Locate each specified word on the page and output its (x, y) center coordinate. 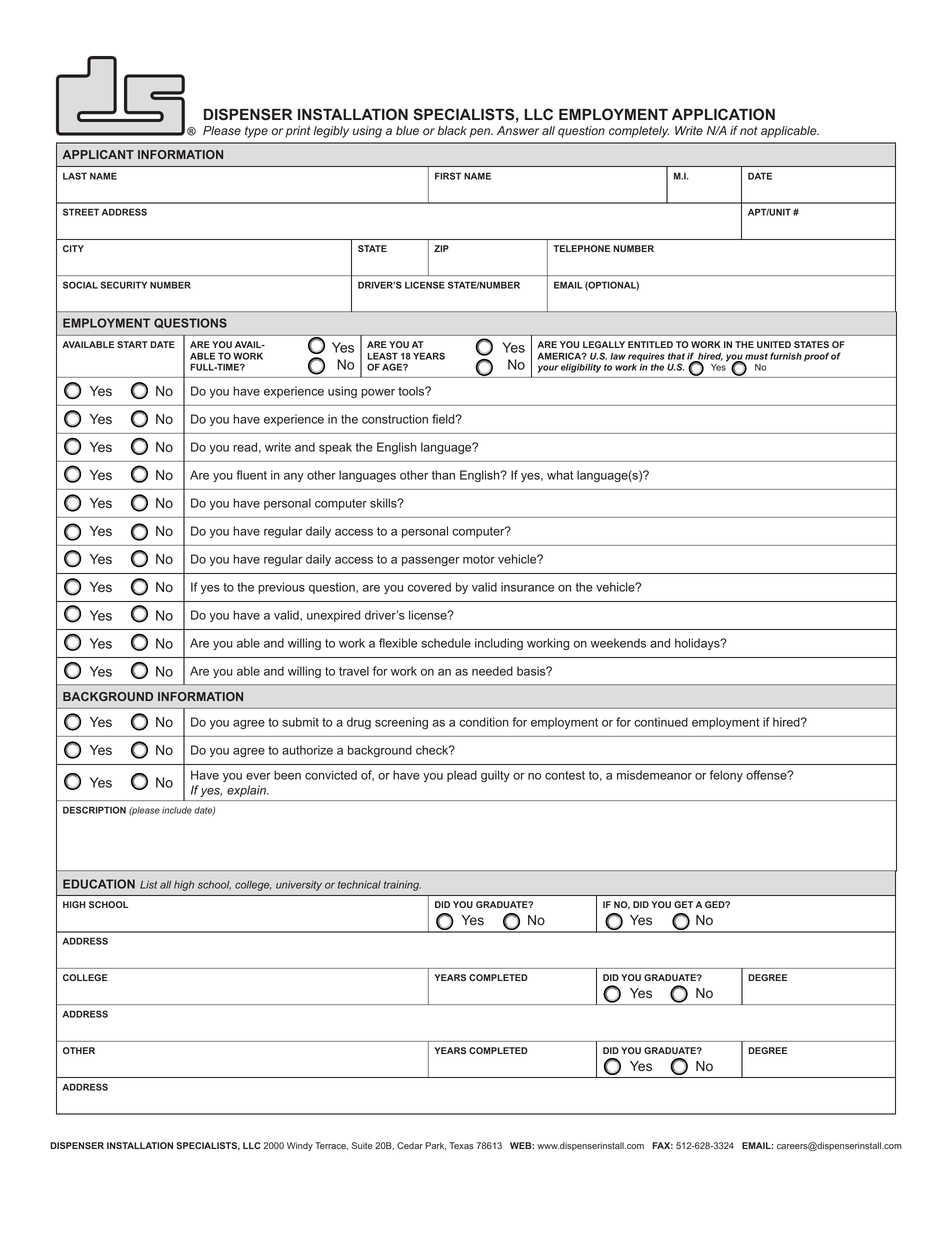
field (444, 419)
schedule (446, 643)
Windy (300, 1146)
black (452, 131)
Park (435, 1146)
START (132, 344)
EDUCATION (99, 884)
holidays (698, 644)
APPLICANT (98, 154)
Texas (461, 1145)
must (756, 356)
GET (683, 904)
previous (281, 588)
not (749, 130)
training (402, 886)
